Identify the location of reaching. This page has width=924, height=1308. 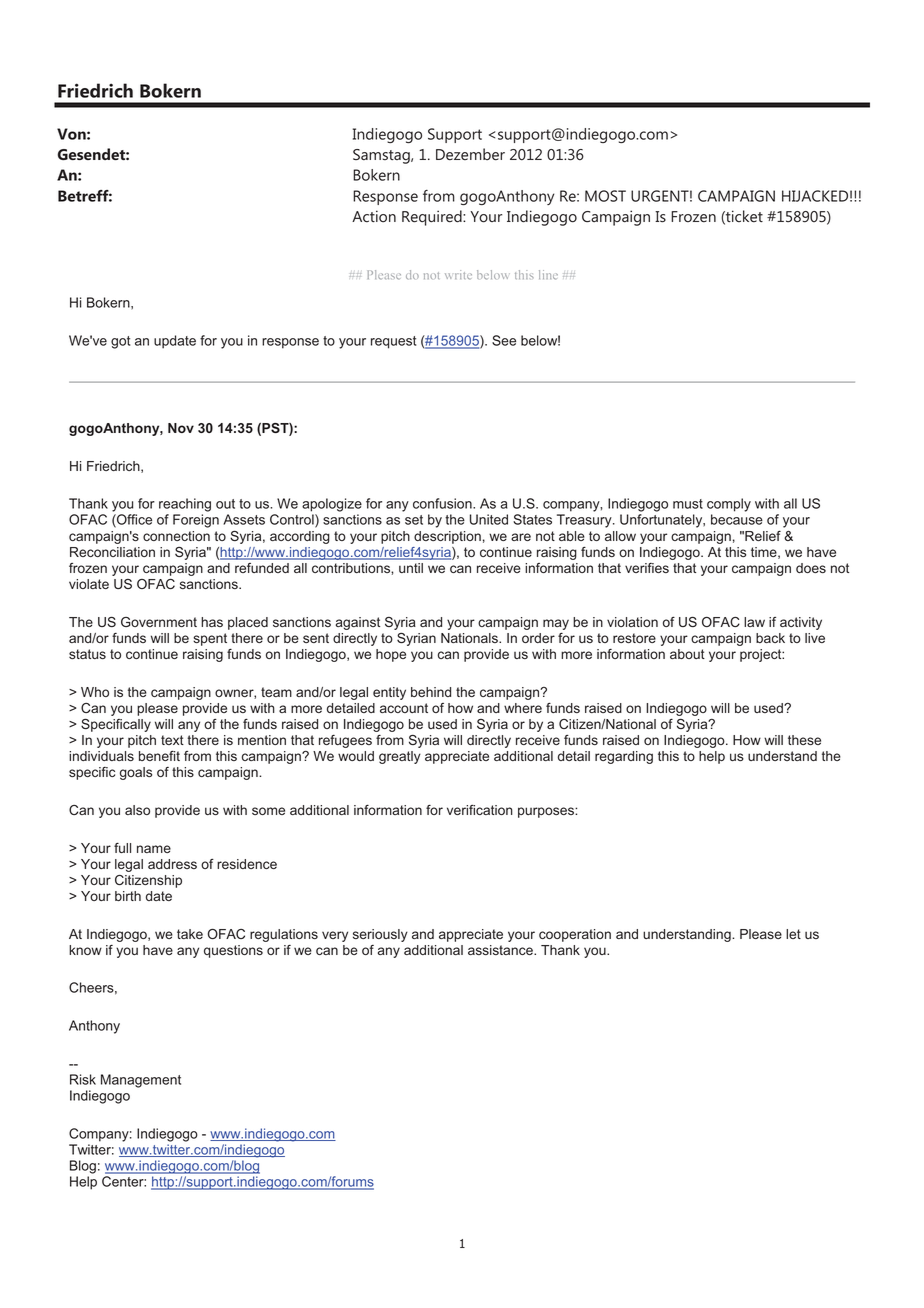
(185, 505).
